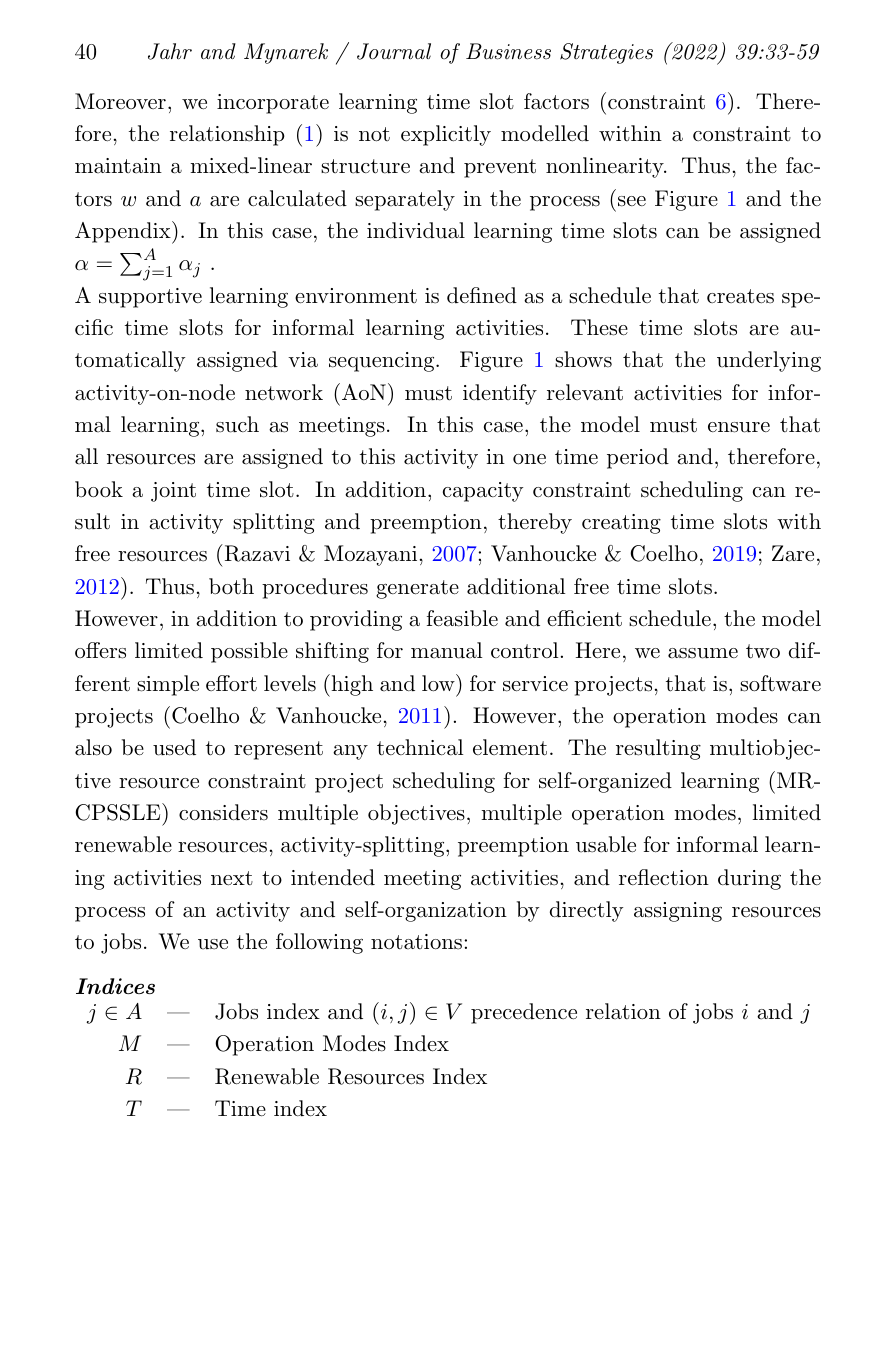 This image has height=1345, width=896. Describe the element at coordinates (120, 101) in the image. I see `Moreover` at that location.
